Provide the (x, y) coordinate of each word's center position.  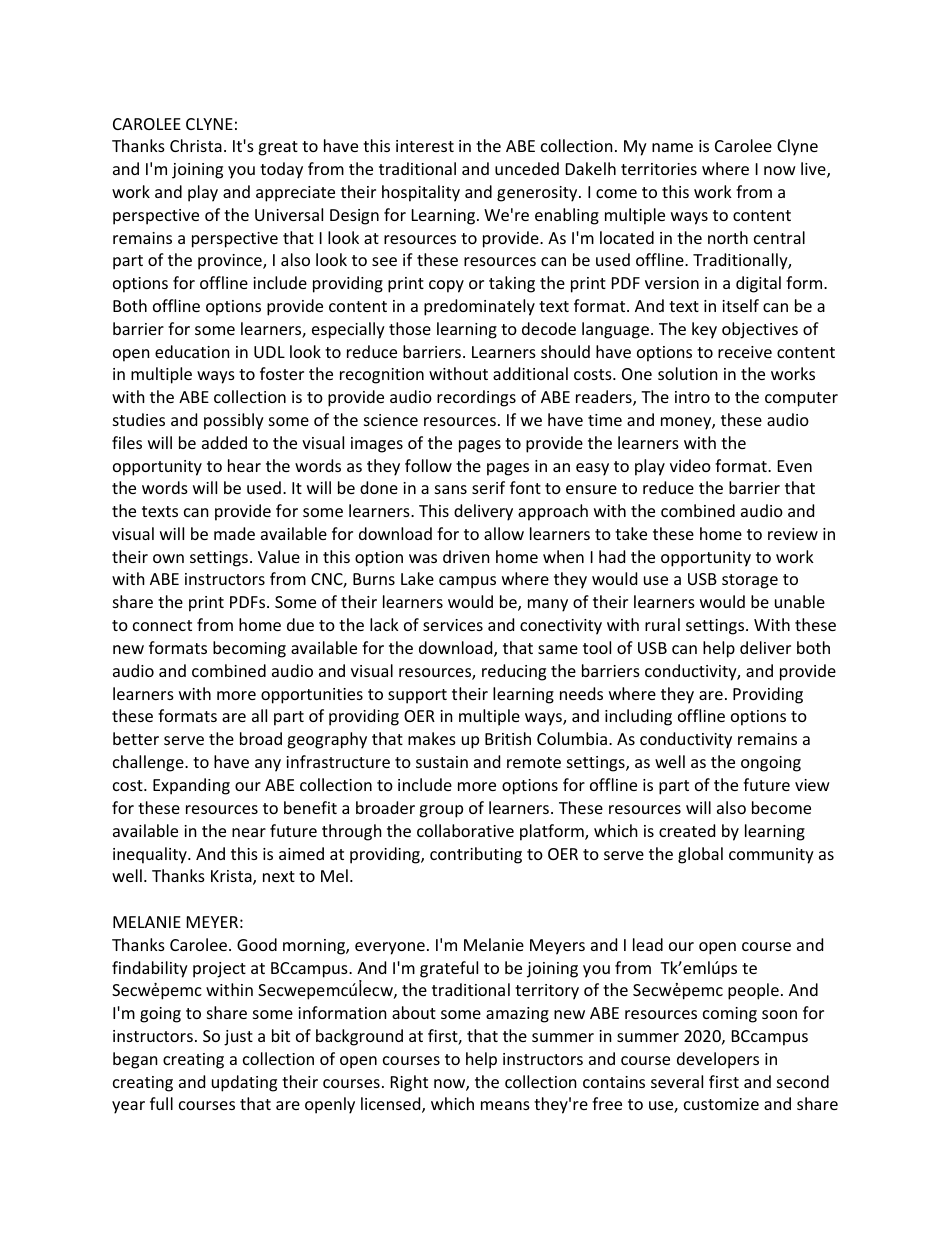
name (672, 147)
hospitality (421, 193)
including (638, 717)
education (192, 351)
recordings (476, 398)
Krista (232, 877)
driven (466, 556)
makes (432, 738)
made (234, 533)
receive (745, 352)
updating (244, 1083)
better (136, 738)
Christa (196, 145)
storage (750, 581)
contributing (476, 855)
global (700, 855)
